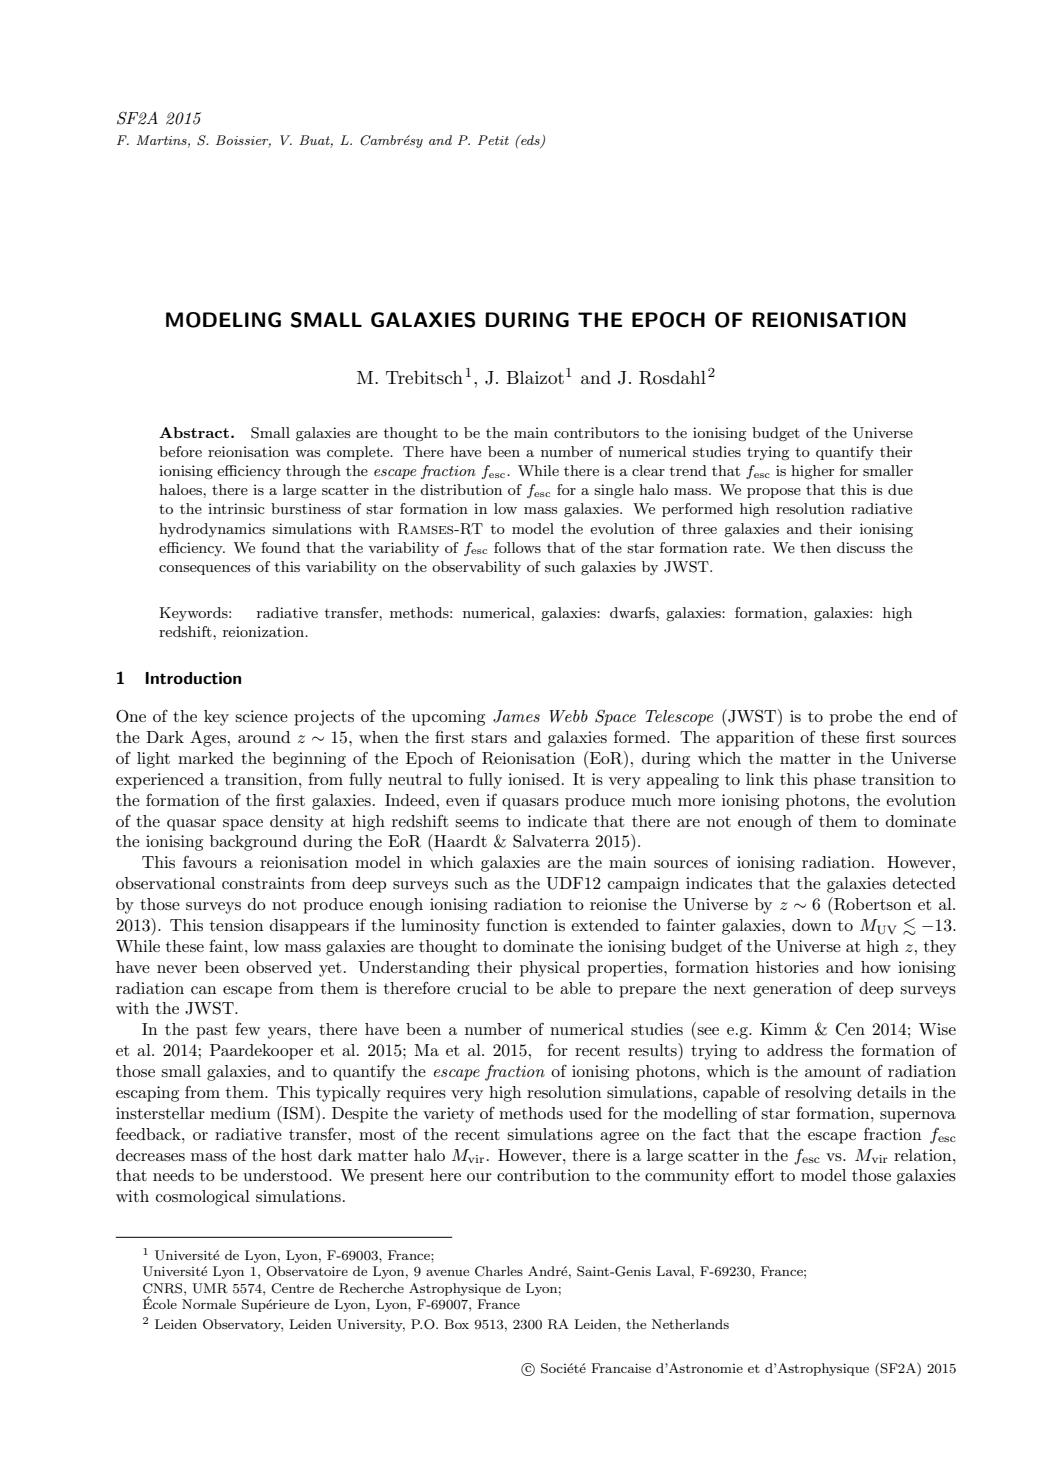  I want to click on marked, so click(206, 758).
